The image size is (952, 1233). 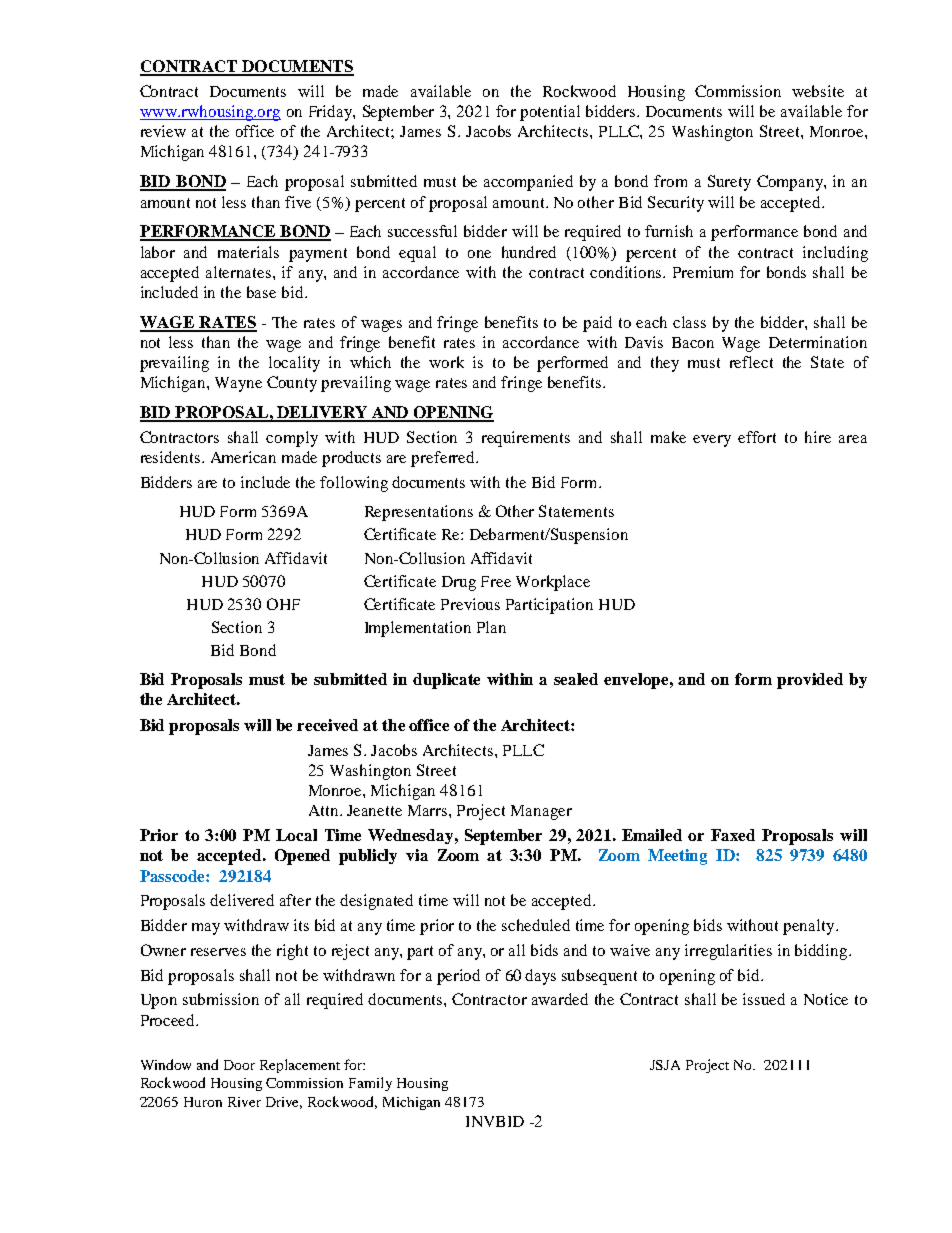 I want to click on website, so click(x=818, y=91).
